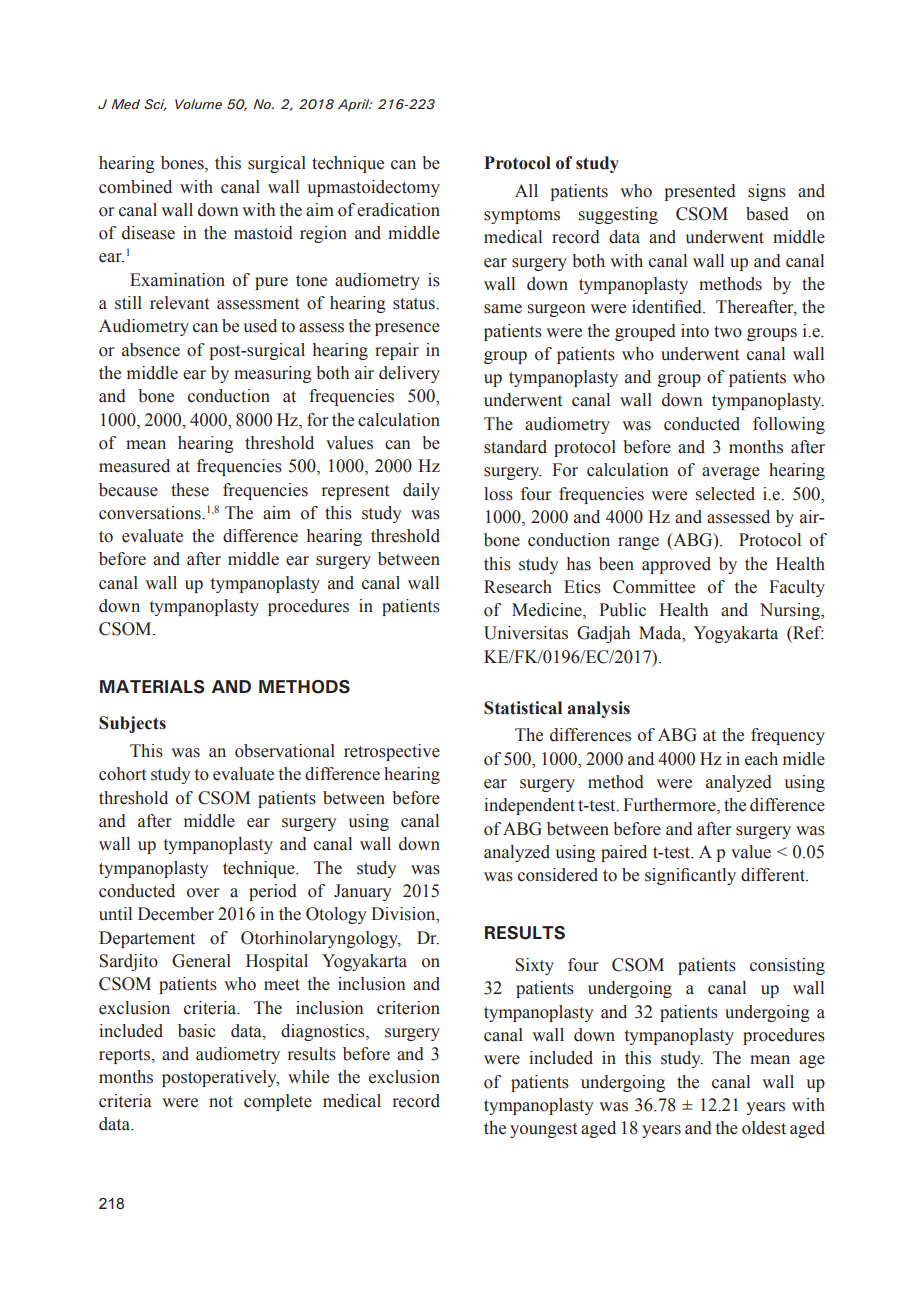  What do you see at coordinates (190, 490) in the screenshot?
I see `these` at bounding box center [190, 490].
